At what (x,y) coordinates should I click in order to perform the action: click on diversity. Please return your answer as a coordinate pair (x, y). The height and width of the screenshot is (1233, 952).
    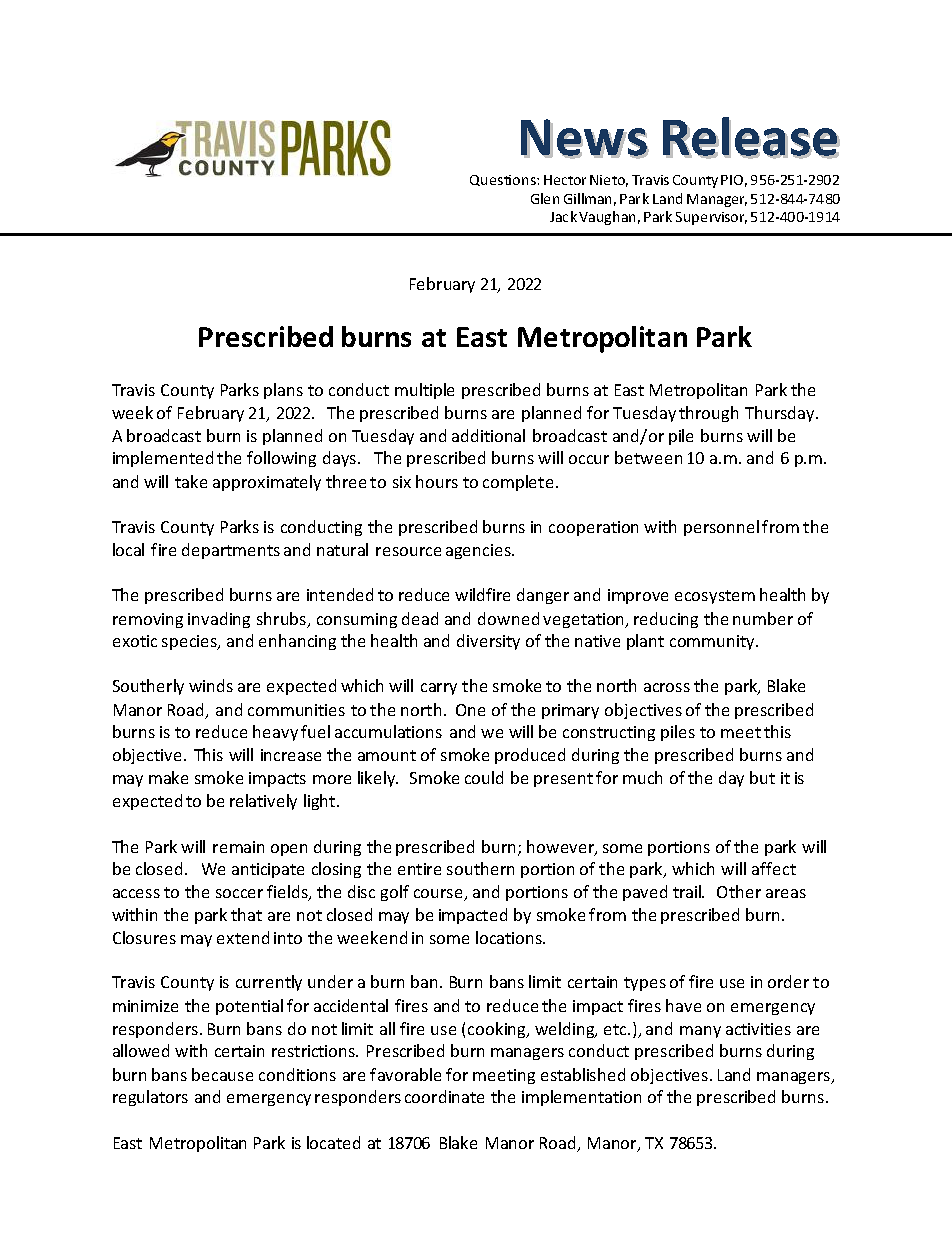
    Looking at the image, I should click on (488, 642).
